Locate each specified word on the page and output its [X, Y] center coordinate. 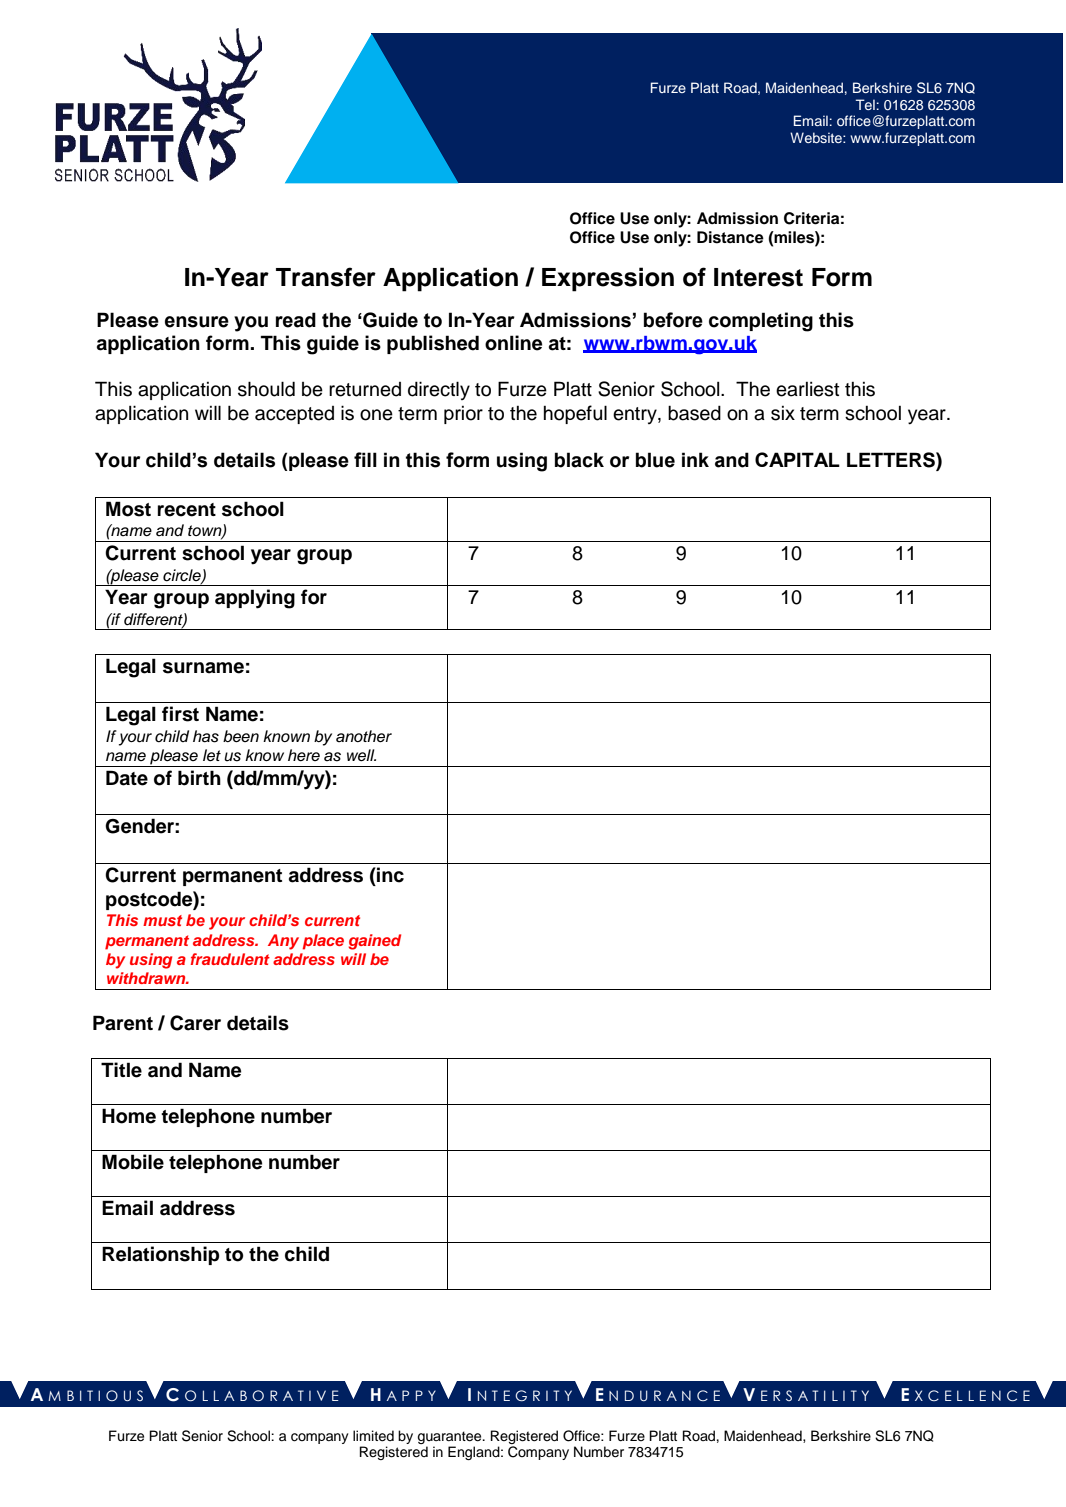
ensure [197, 322]
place [323, 942]
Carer [195, 1023]
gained [374, 942]
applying [255, 599]
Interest [758, 277]
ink [695, 459]
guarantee [450, 1437]
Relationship [160, 1255]
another [364, 736]
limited [373, 1436]
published [433, 344]
